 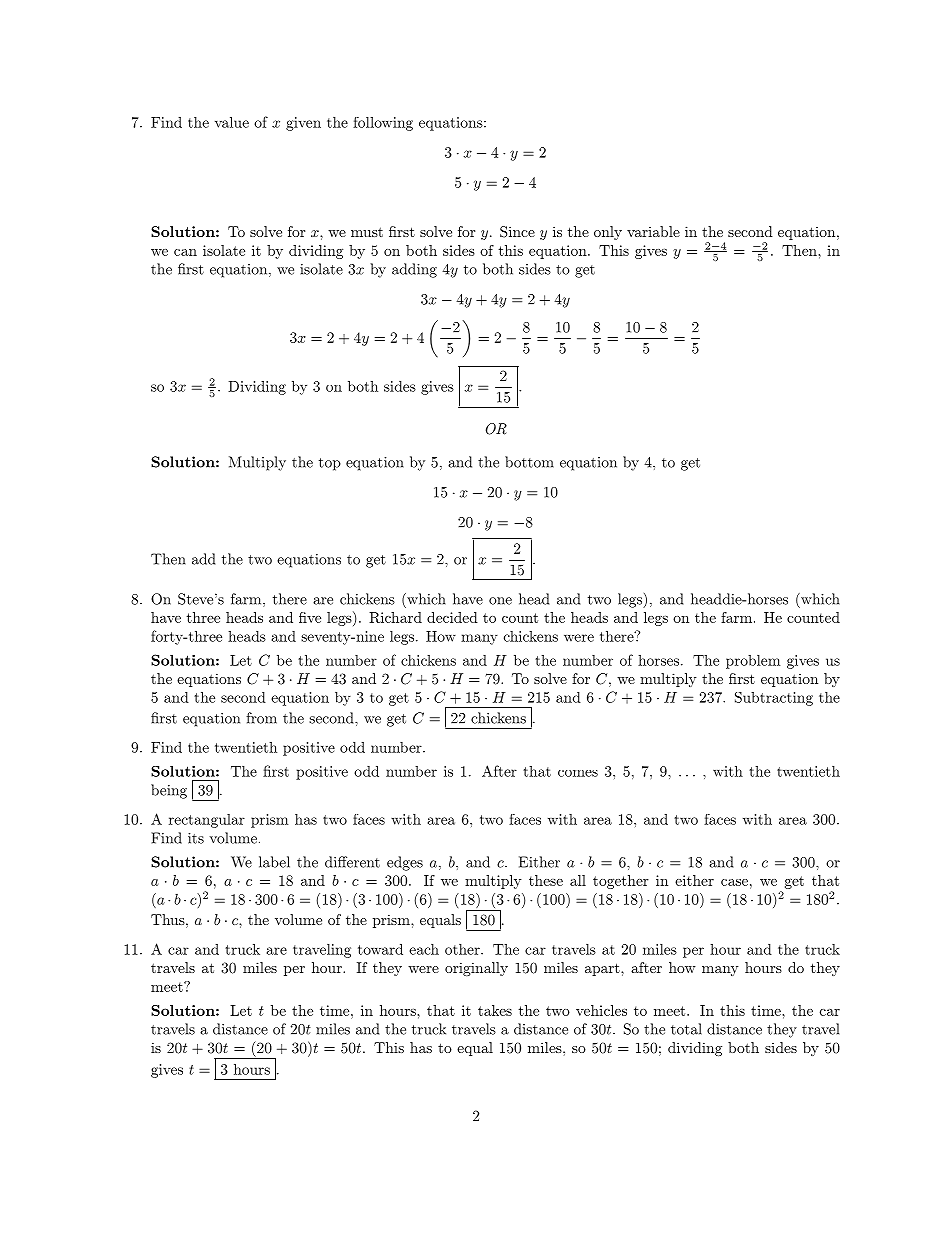 I want to click on bottom, so click(x=529, y=462).
